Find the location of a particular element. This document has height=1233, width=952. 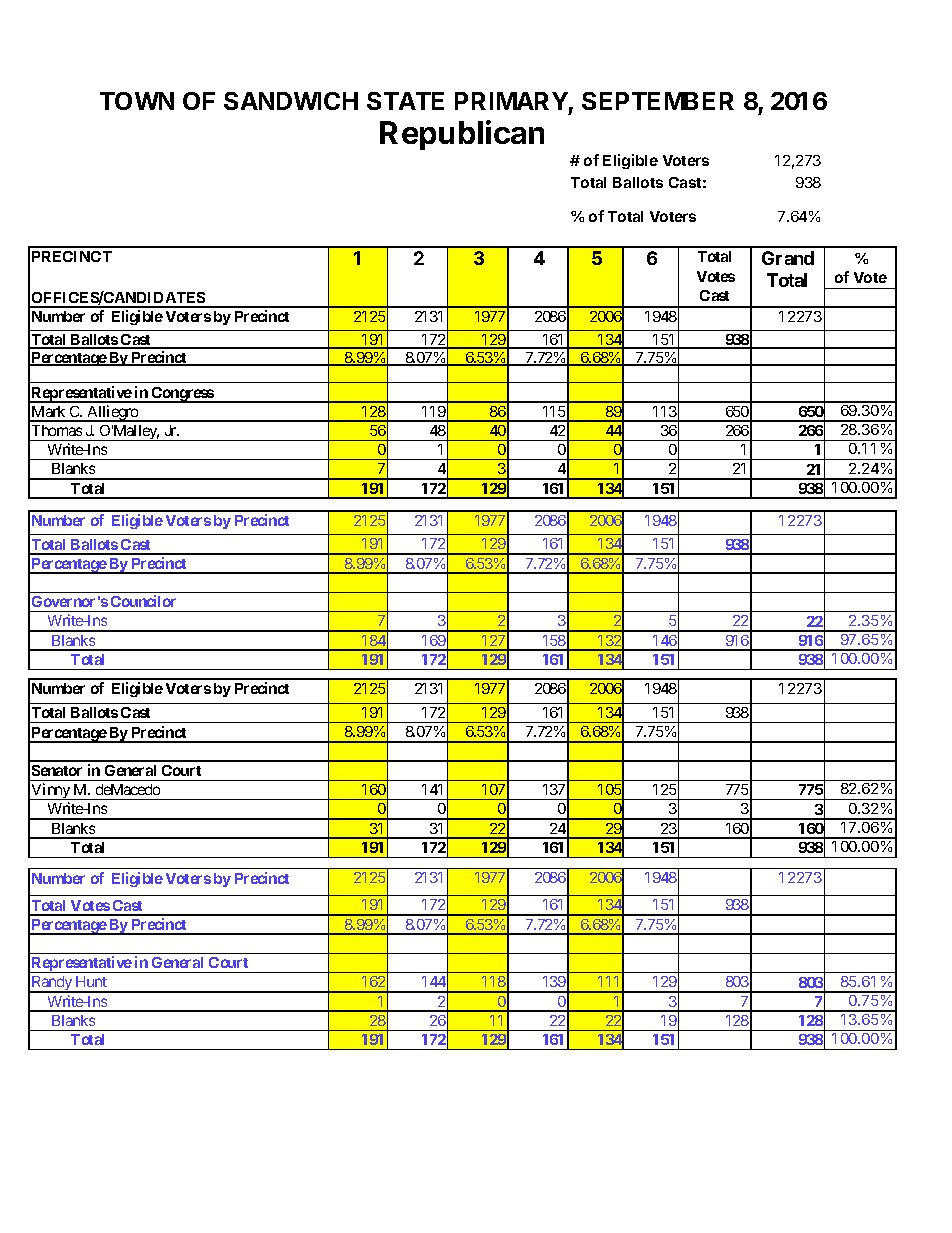

Hunt is located at coordinates (91, 981).
